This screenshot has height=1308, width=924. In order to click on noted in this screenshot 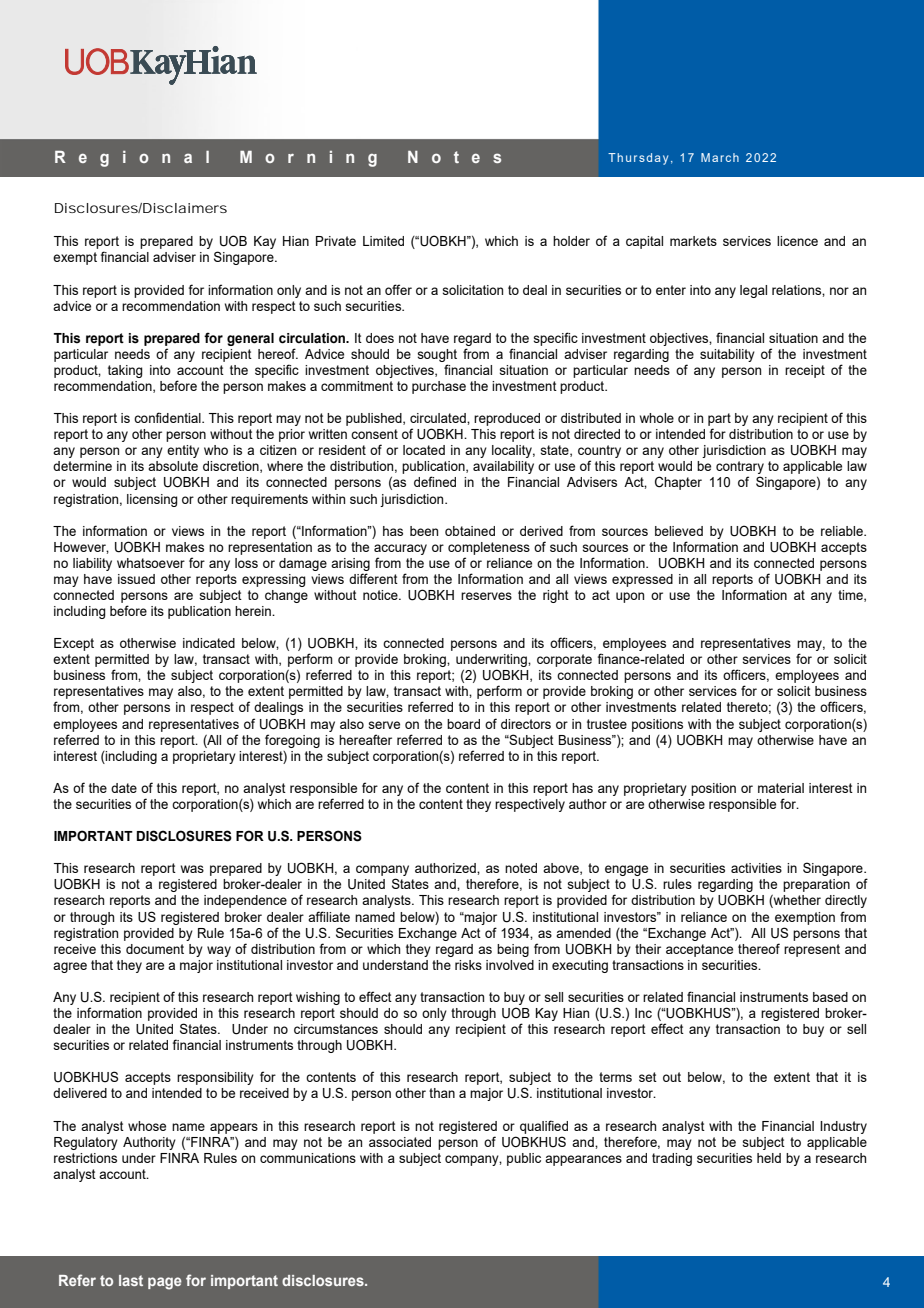, I will do `click(521, 868)`.
